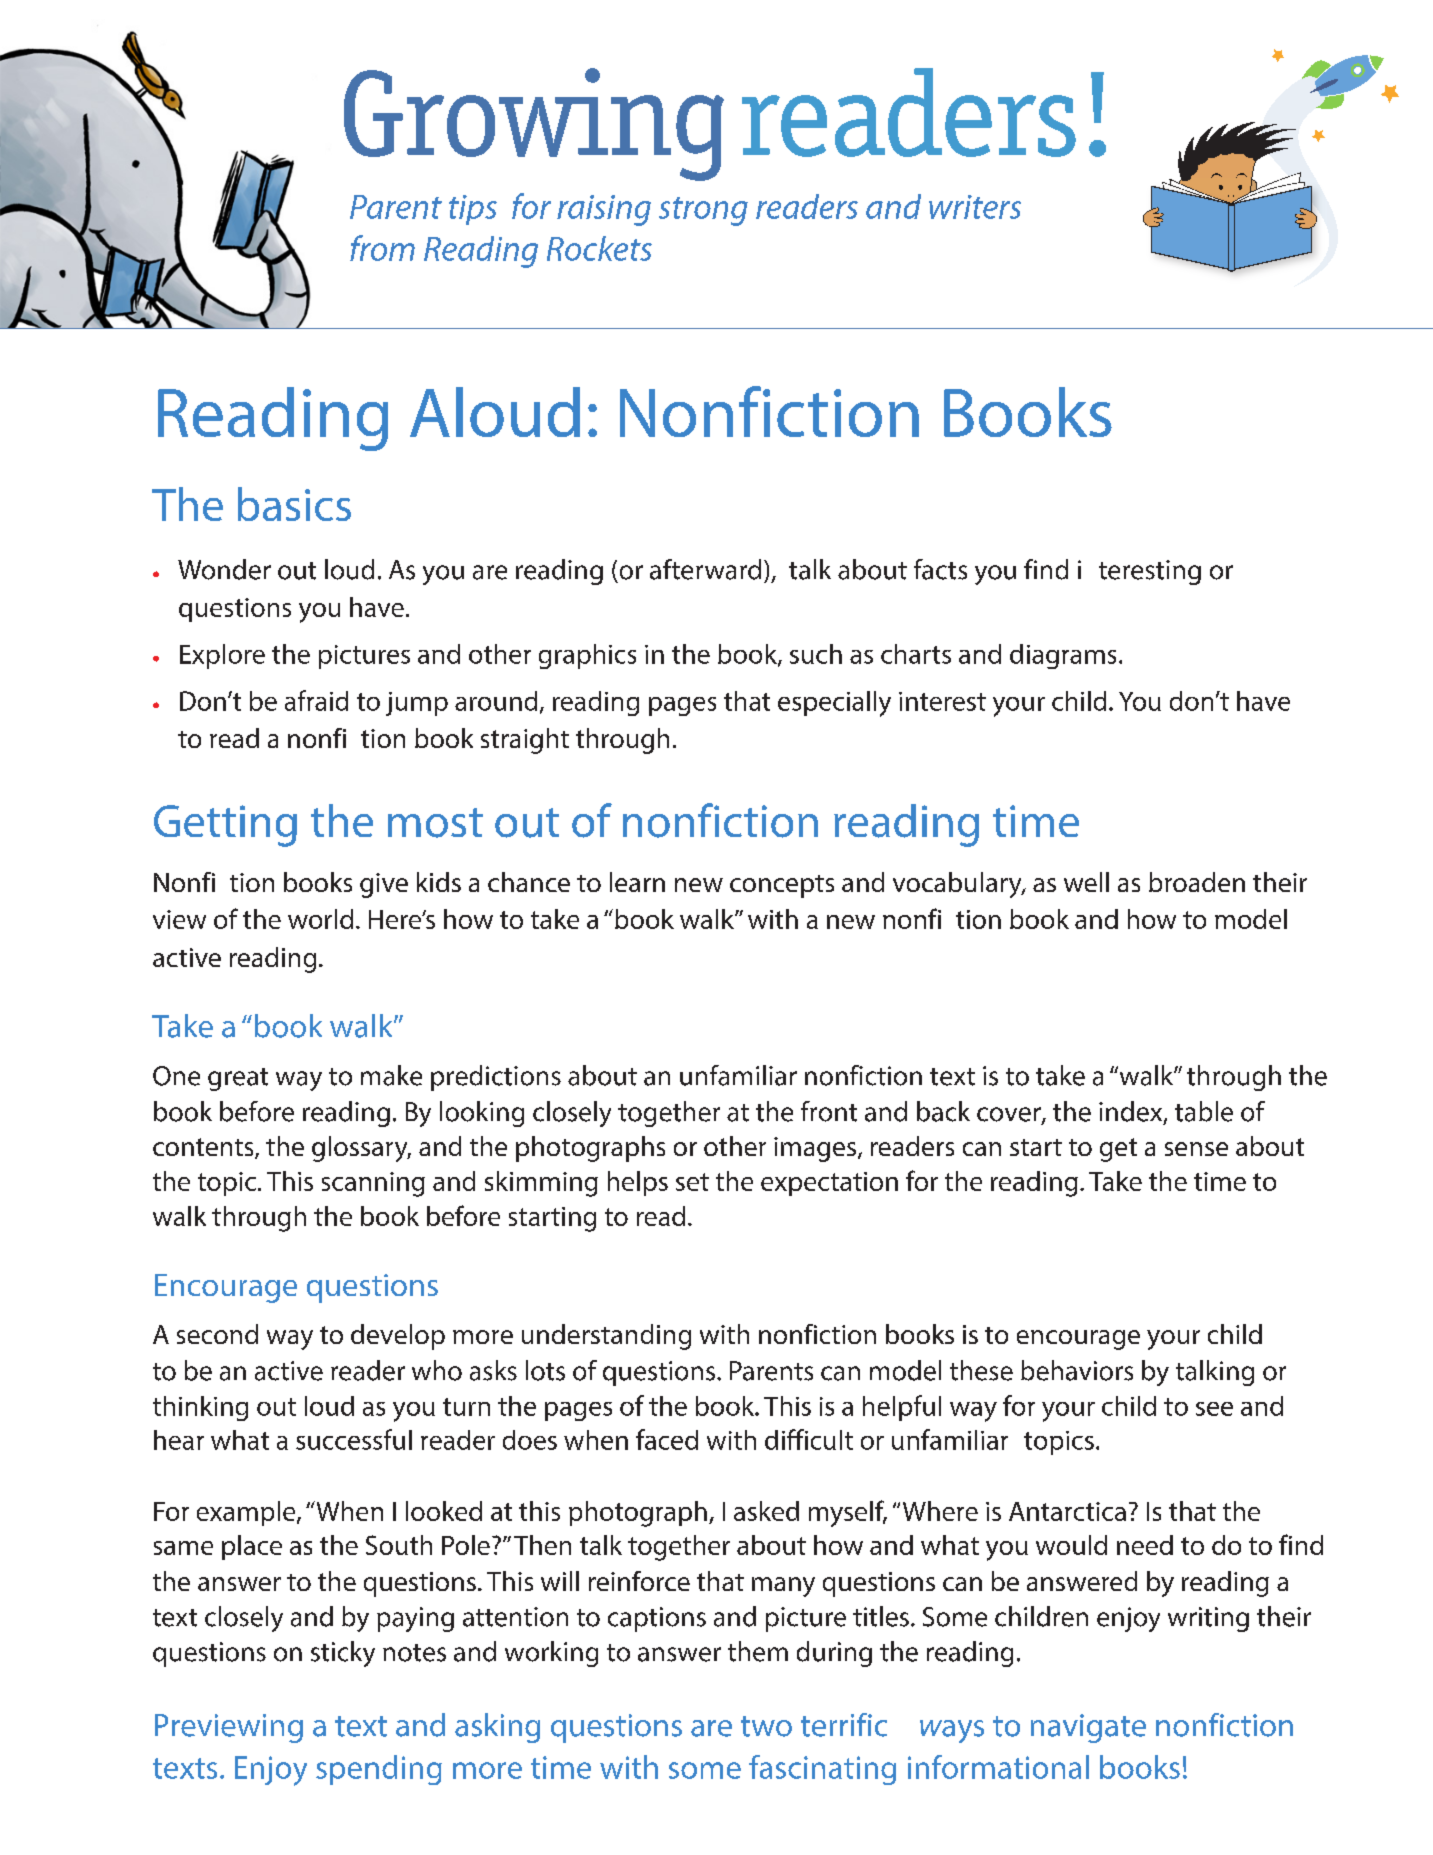  I want to click on spending, so click(379, 1770).
